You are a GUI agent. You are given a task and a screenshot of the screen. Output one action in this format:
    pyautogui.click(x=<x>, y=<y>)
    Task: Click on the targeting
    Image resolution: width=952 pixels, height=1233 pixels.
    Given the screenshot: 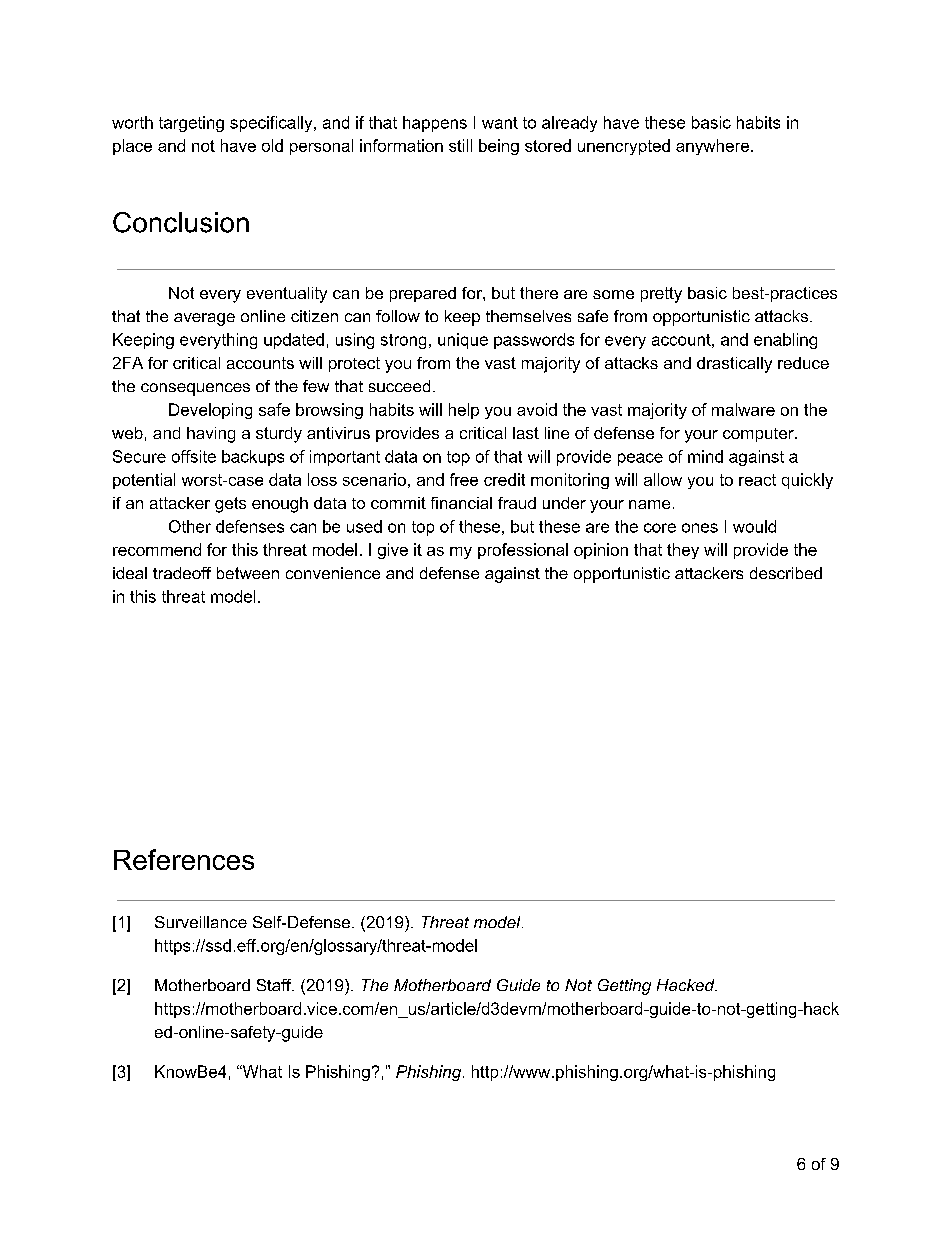 What is the action you would take?
    pyautogui.click(x=191, y=124)
